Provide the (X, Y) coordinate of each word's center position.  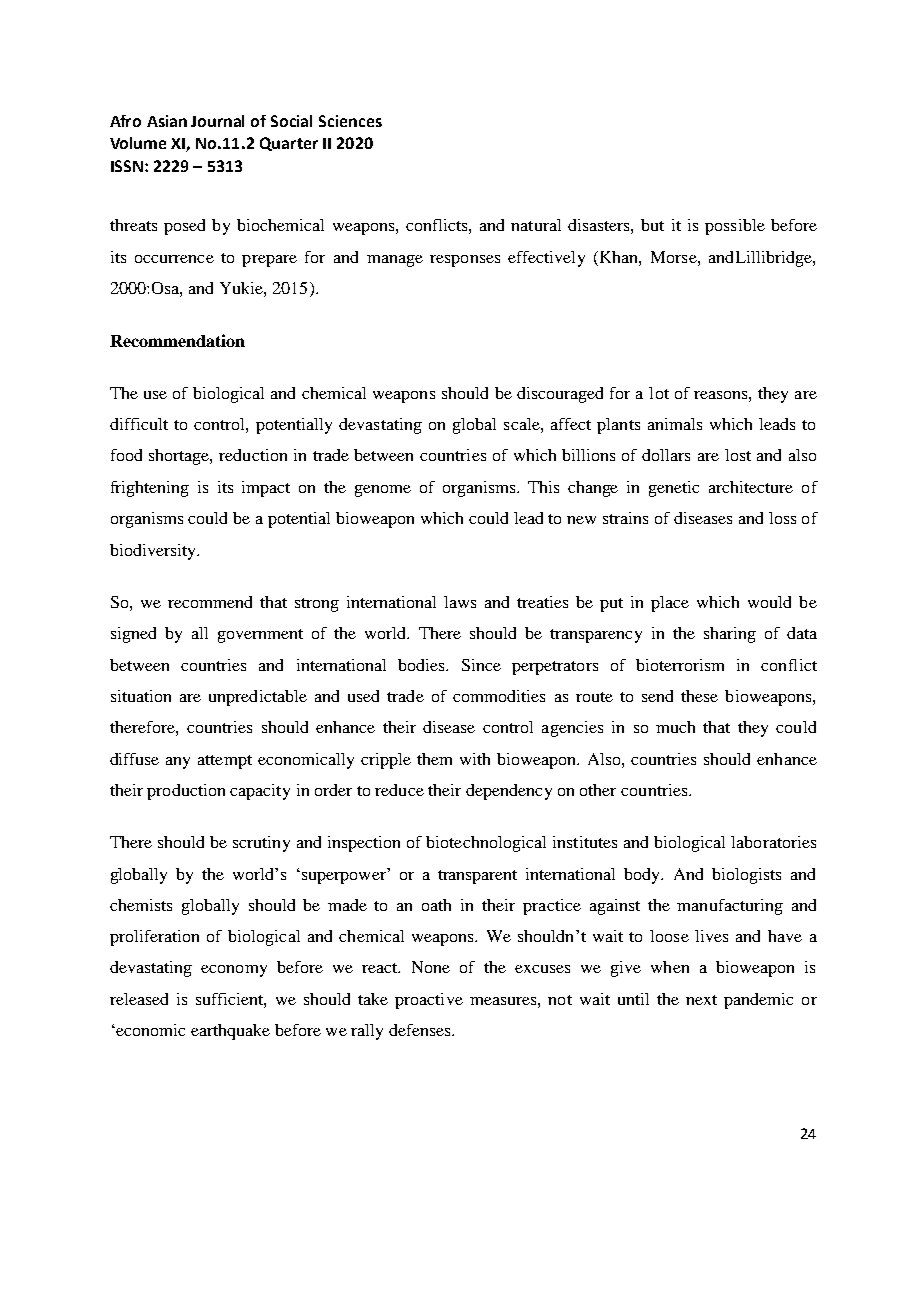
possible (735, 227)
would (769, 602)
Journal (217, 121)
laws (460, 602)
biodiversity (154, 552)
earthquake (230, 1032)
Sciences (350, 121)
